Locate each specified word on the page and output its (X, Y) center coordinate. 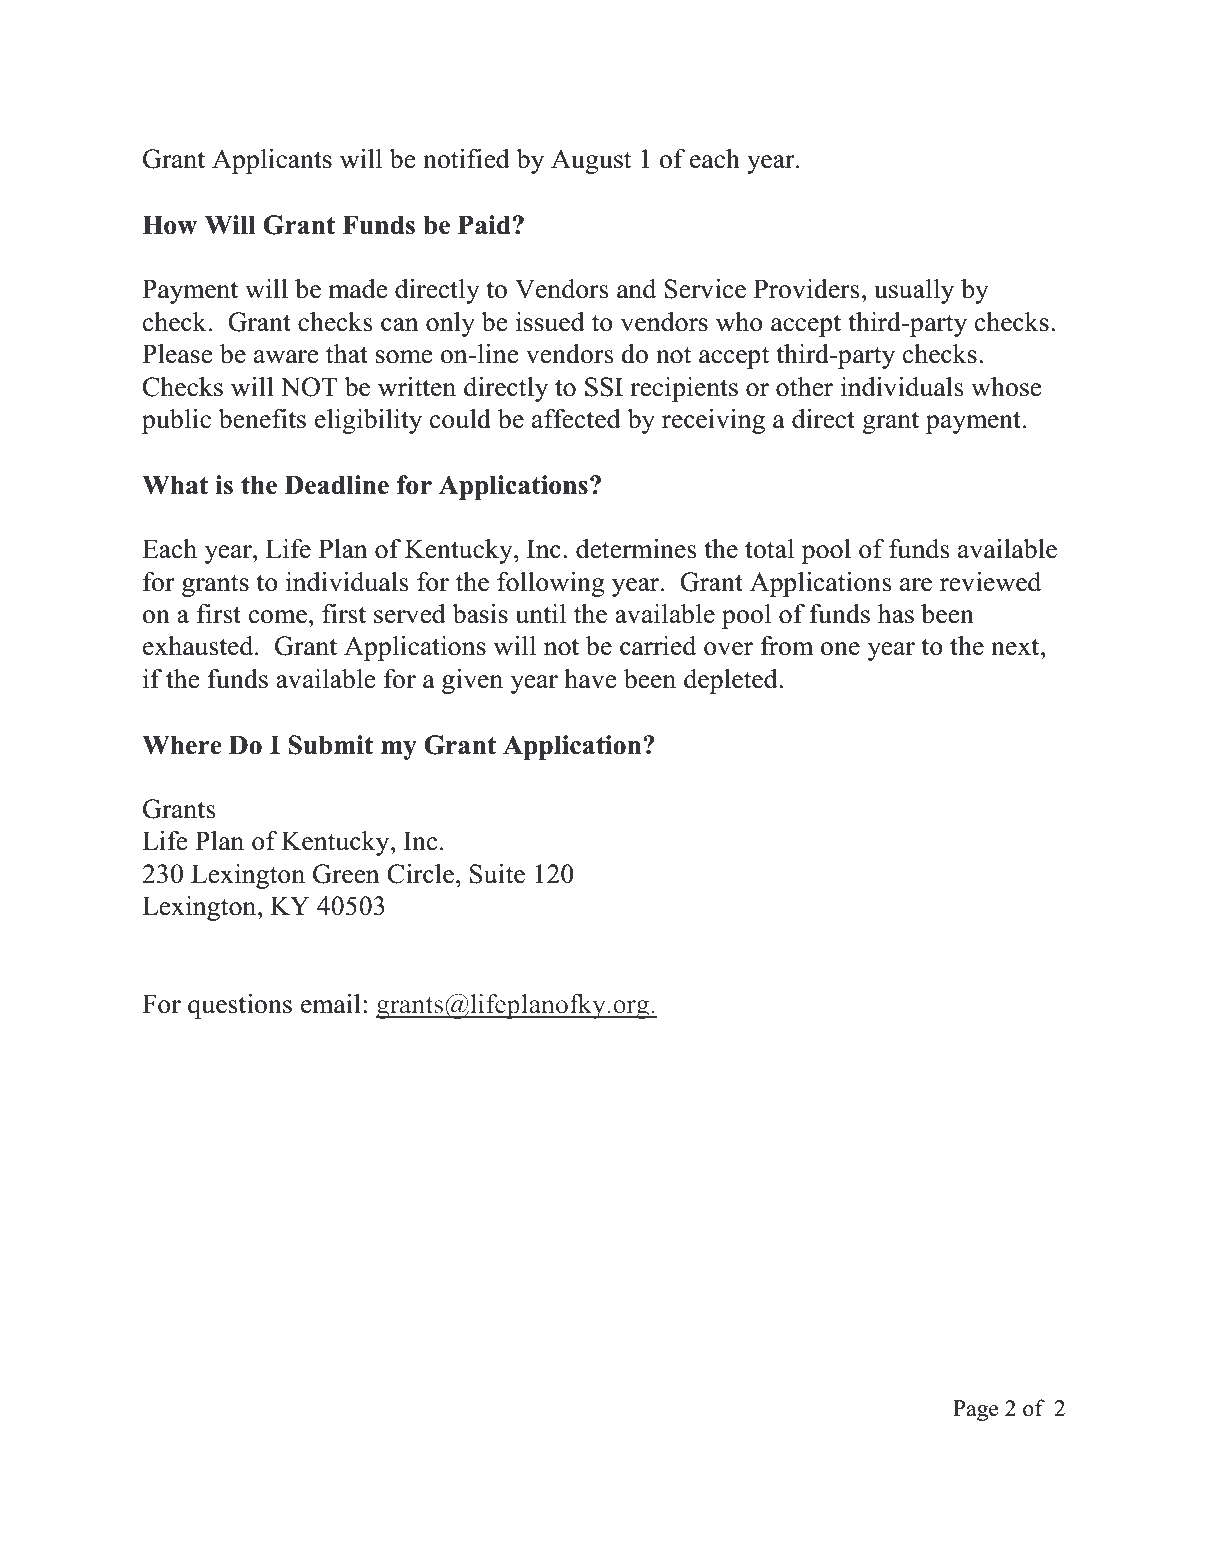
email (331, 1004)
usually (914, 291)
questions (240, 1006)
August (591, 161)
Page (976, 1410)
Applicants (272, 161)
